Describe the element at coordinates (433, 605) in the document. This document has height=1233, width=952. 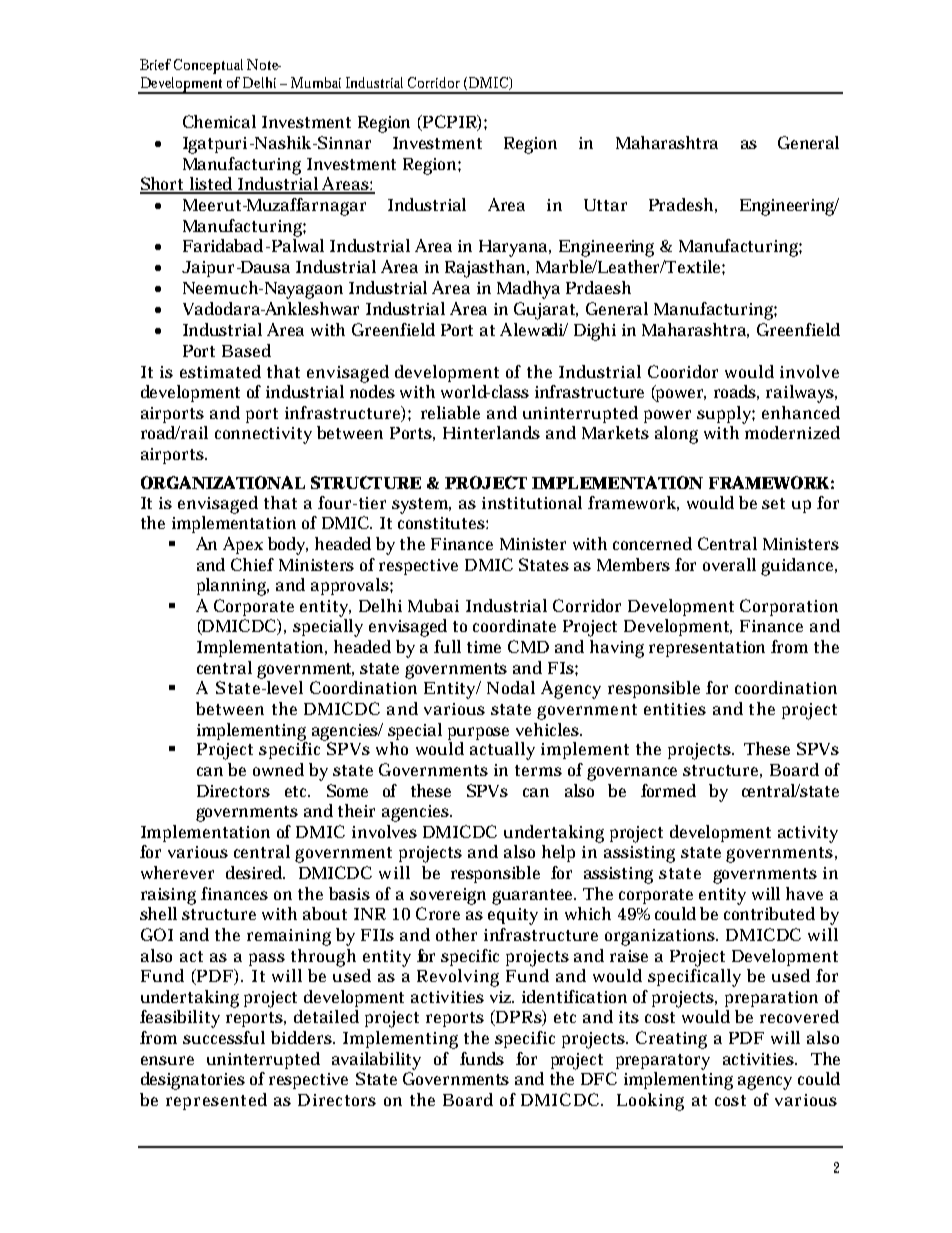
I see `Mubai` at that location.
